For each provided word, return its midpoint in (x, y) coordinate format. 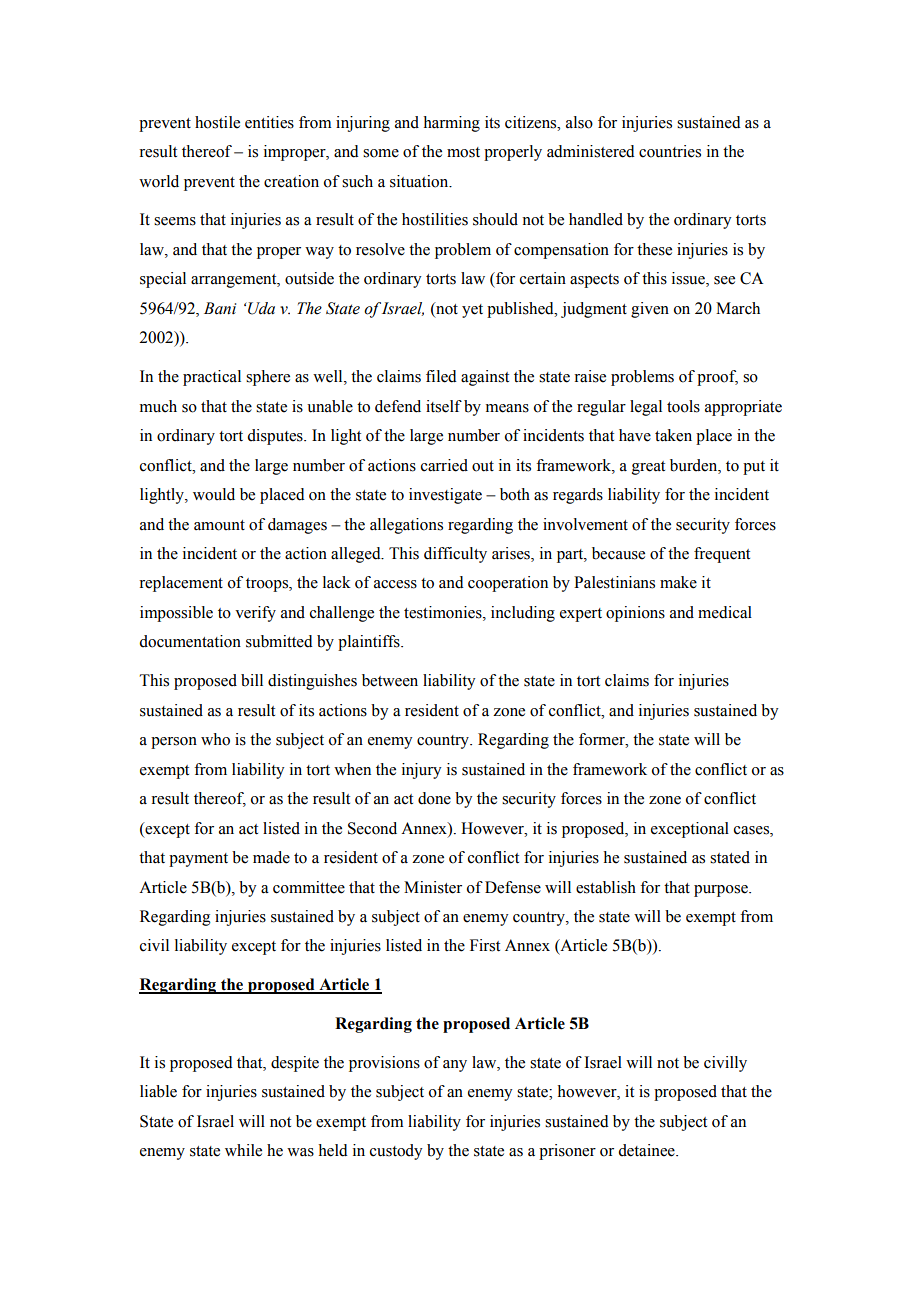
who (215, 739)
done (434, 798)
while (243, 1150)
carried (444, 465)
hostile (217, 122)
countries (670, 151)
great (648, 468)
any (455, 1066)
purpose (722, 891)
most (463, 152)
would (214, 494)
